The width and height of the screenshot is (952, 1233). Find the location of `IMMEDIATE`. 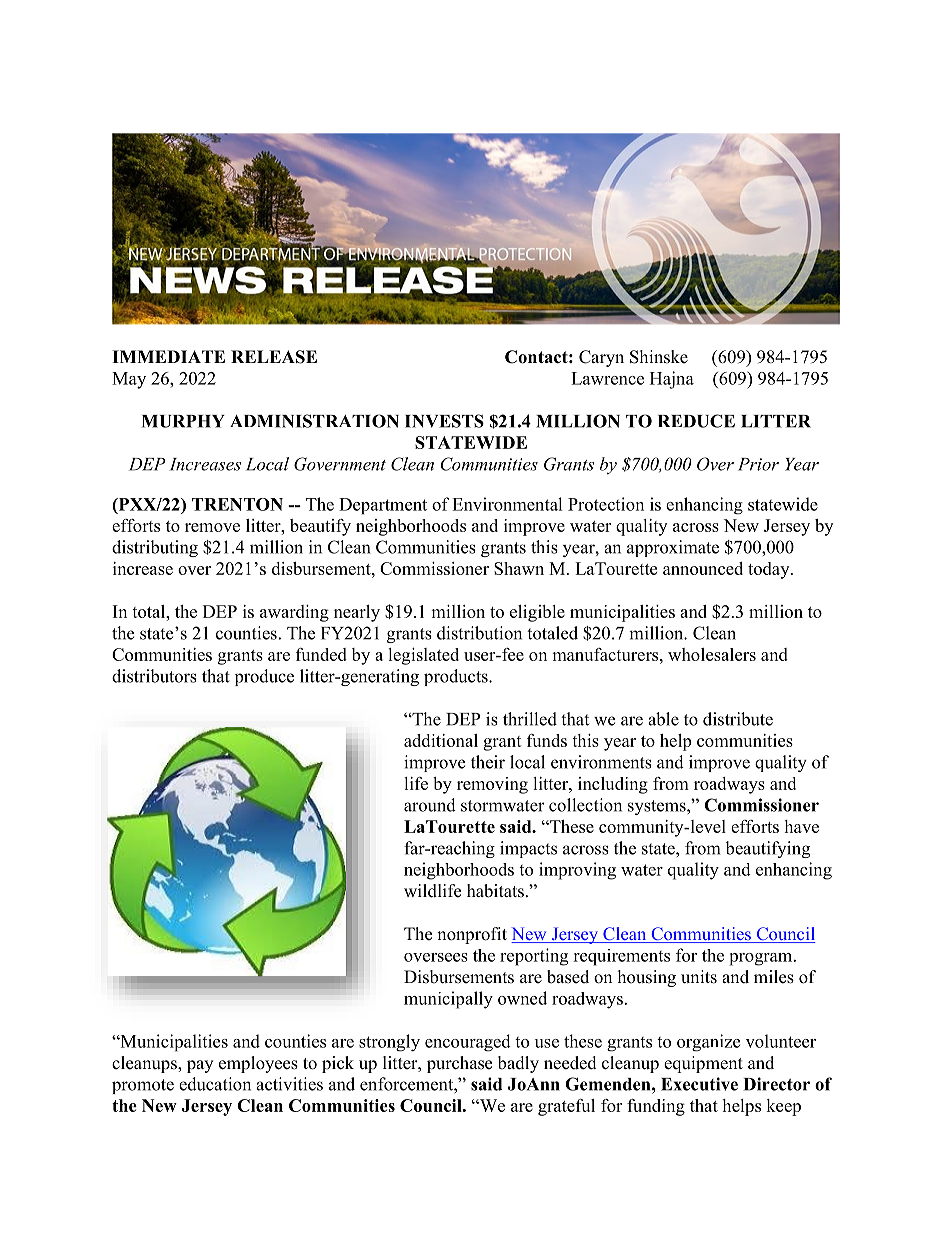

IMMEDIATE is located at coordinates (168, 356).
